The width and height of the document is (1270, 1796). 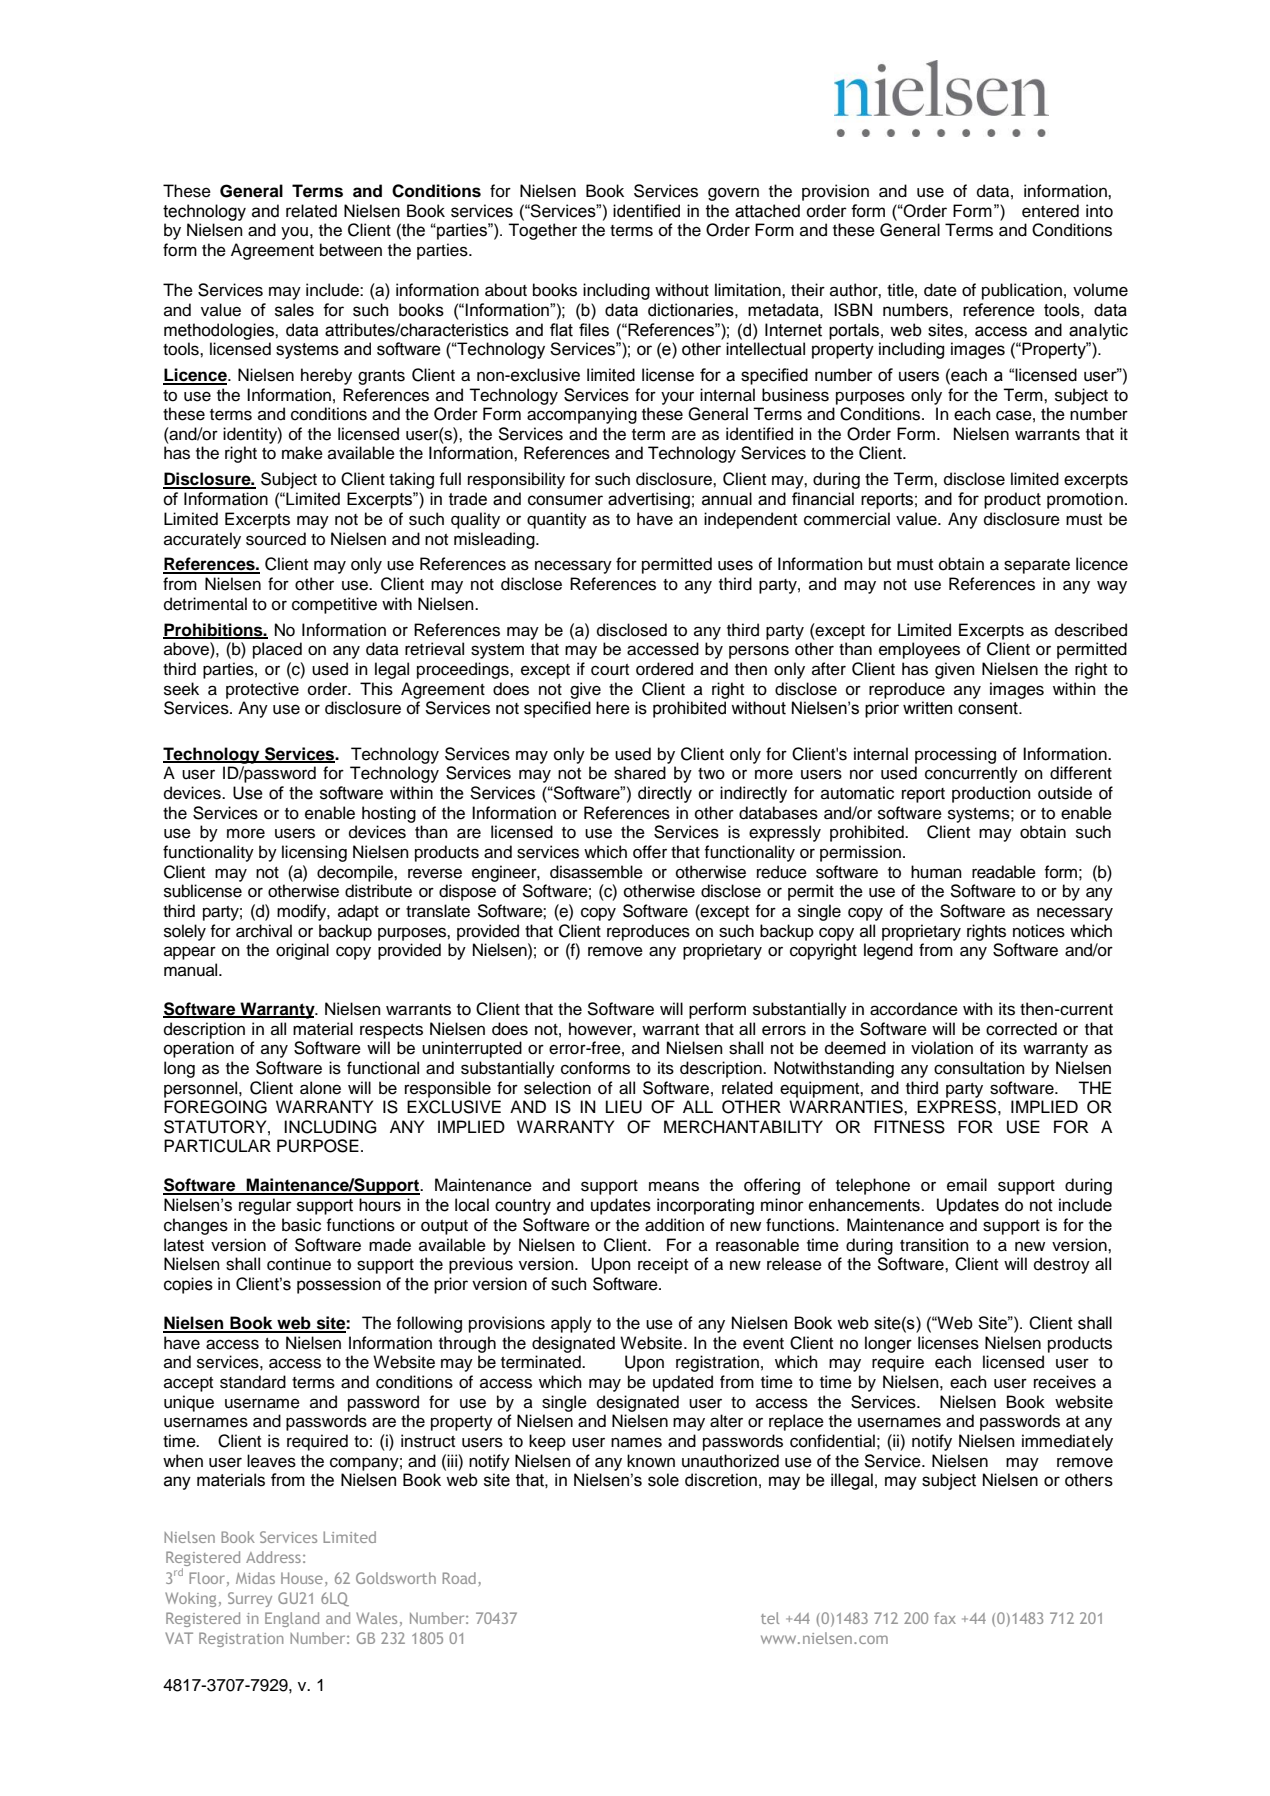 I want to click on fax, so click(x=945, y=1618).
